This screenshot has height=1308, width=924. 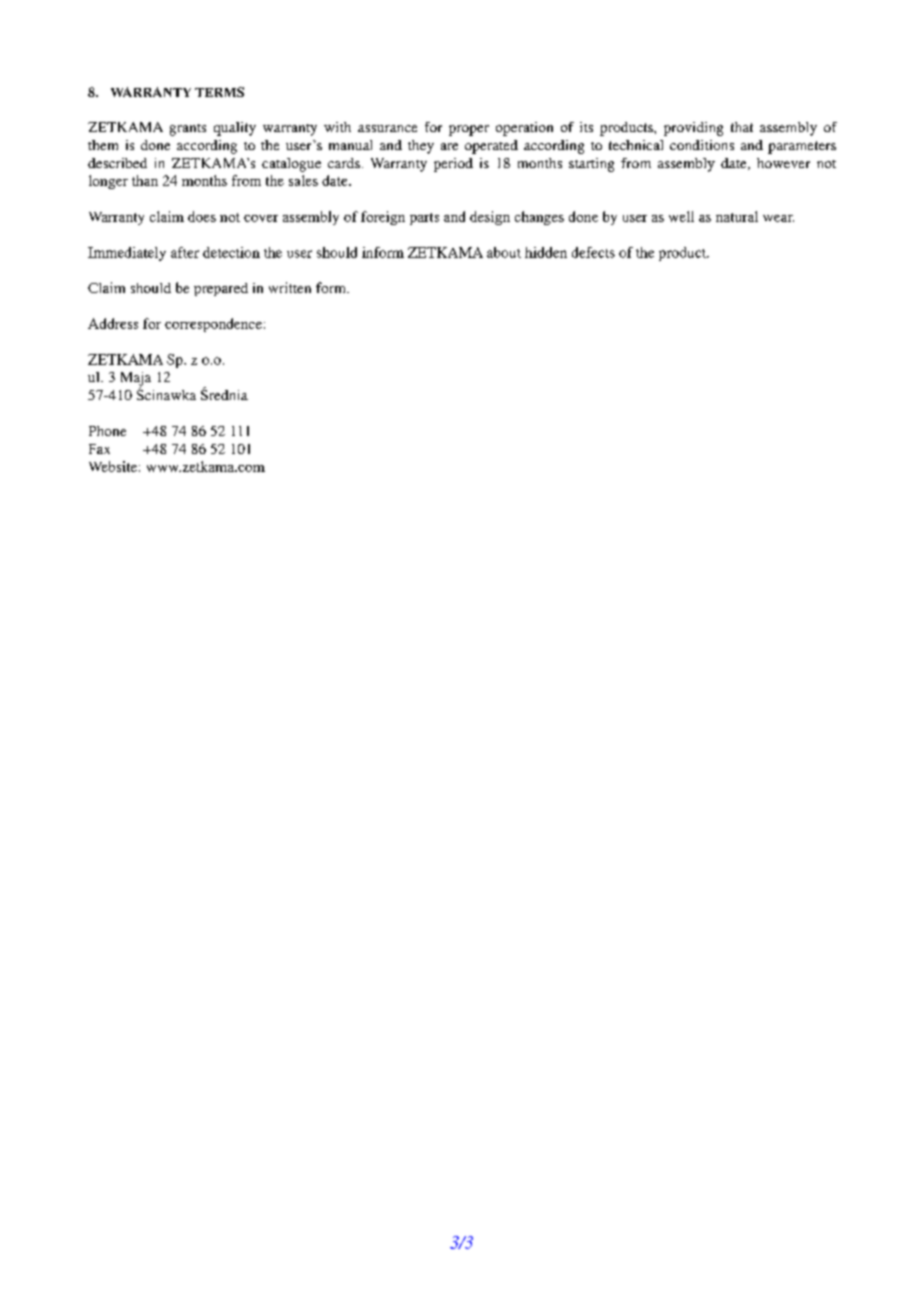 What do you see at coordinates (742, 127) in the screenshot?
I see `that` at bounding box center [742, 127].
